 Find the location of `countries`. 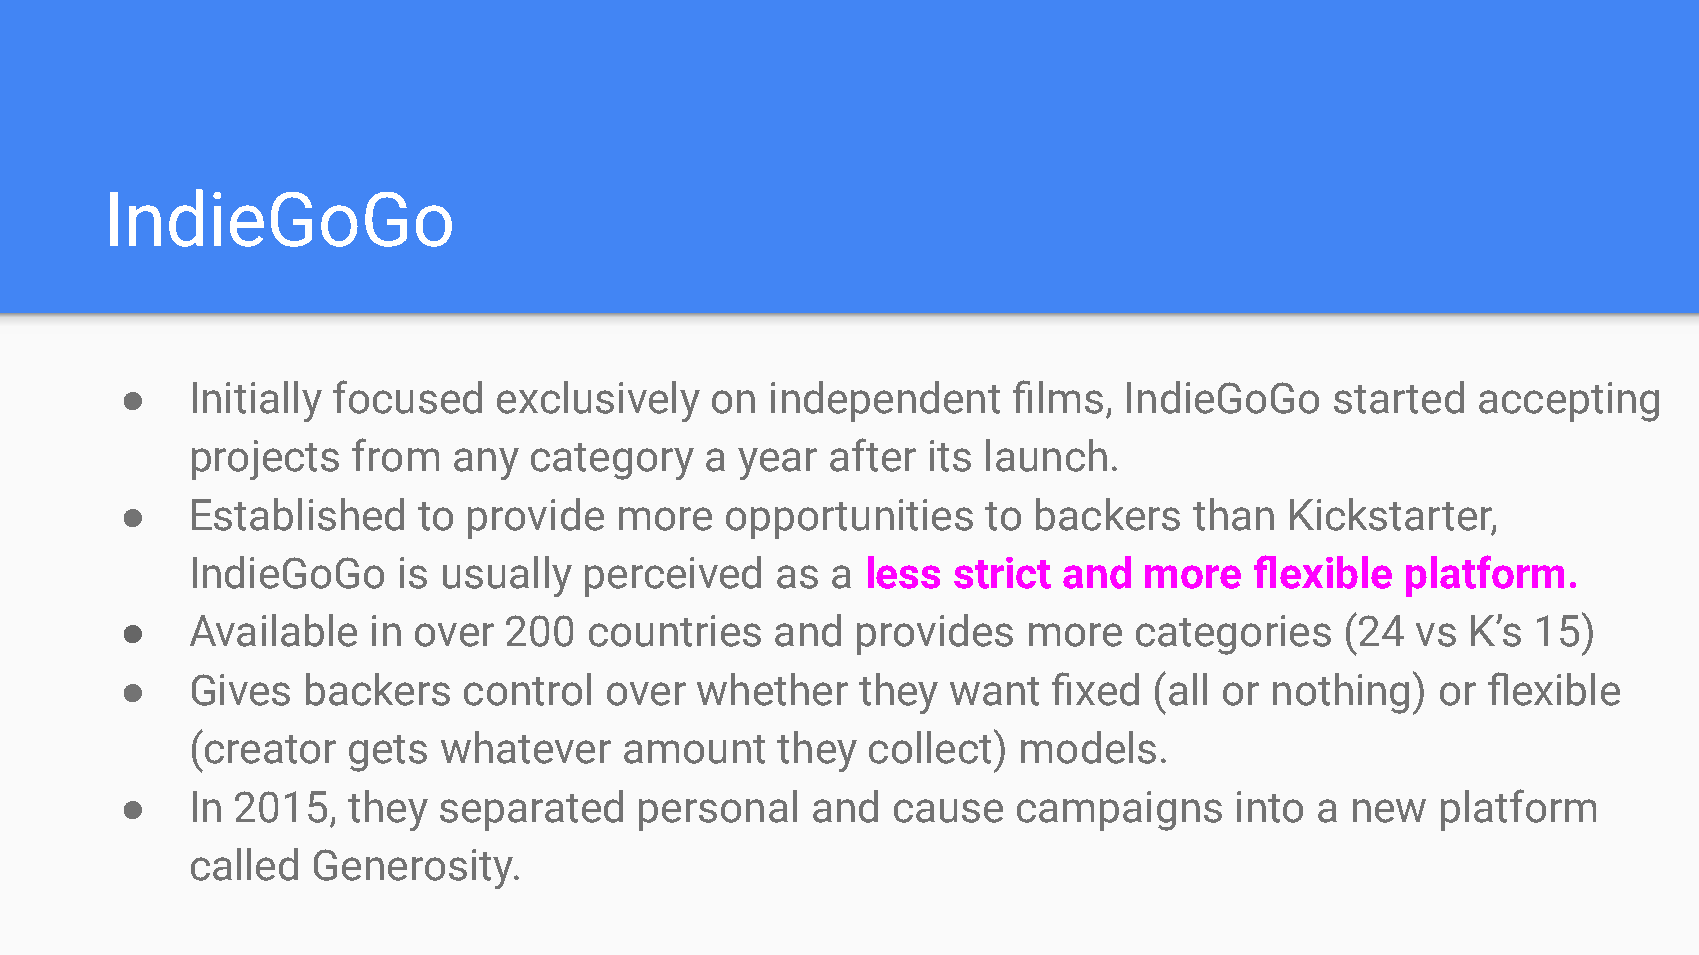

countries is located at coordinates (675, 631).
